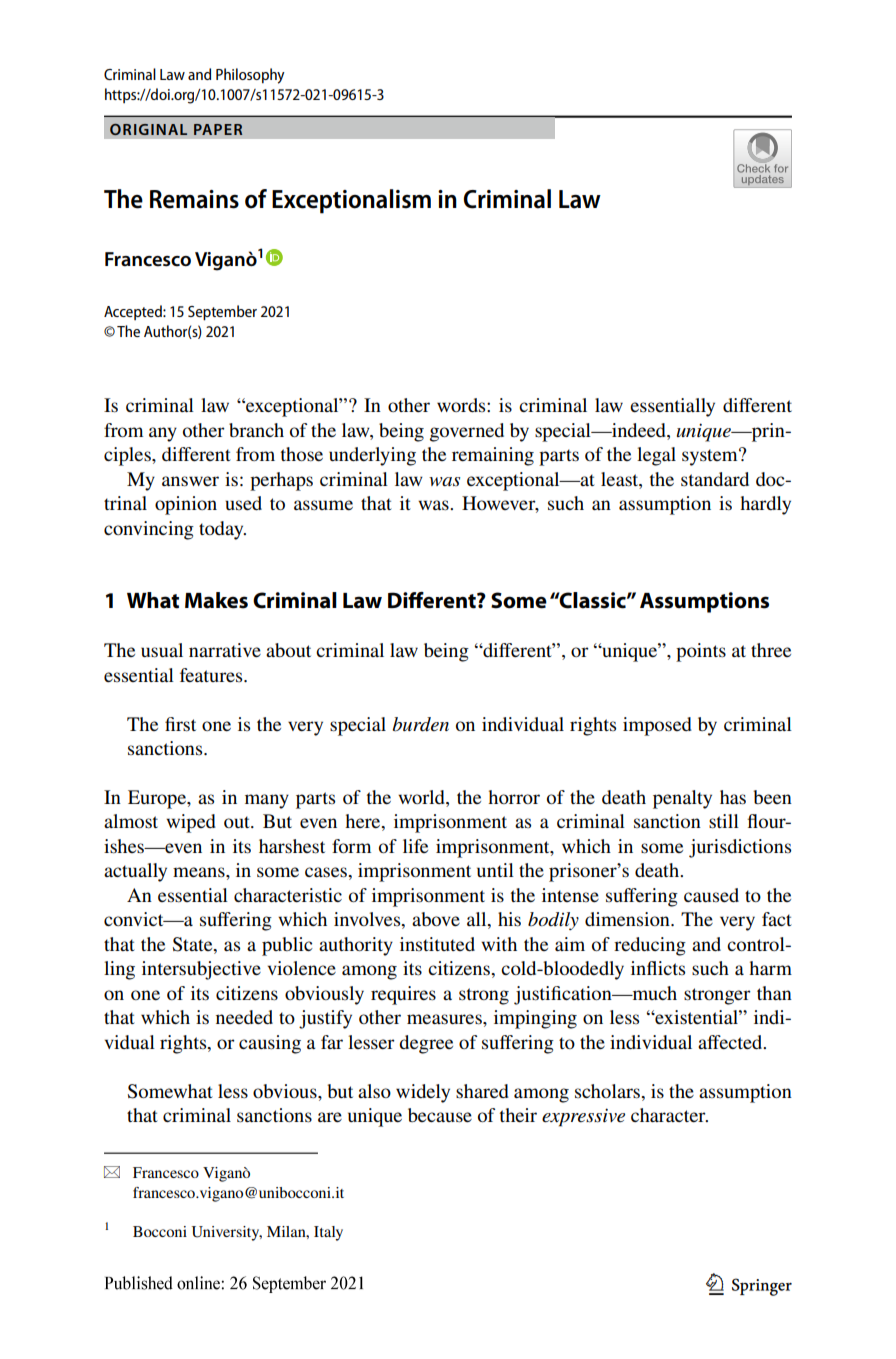 This page has width=896, height=1359. I want to click on branch, so click(256, 430).
